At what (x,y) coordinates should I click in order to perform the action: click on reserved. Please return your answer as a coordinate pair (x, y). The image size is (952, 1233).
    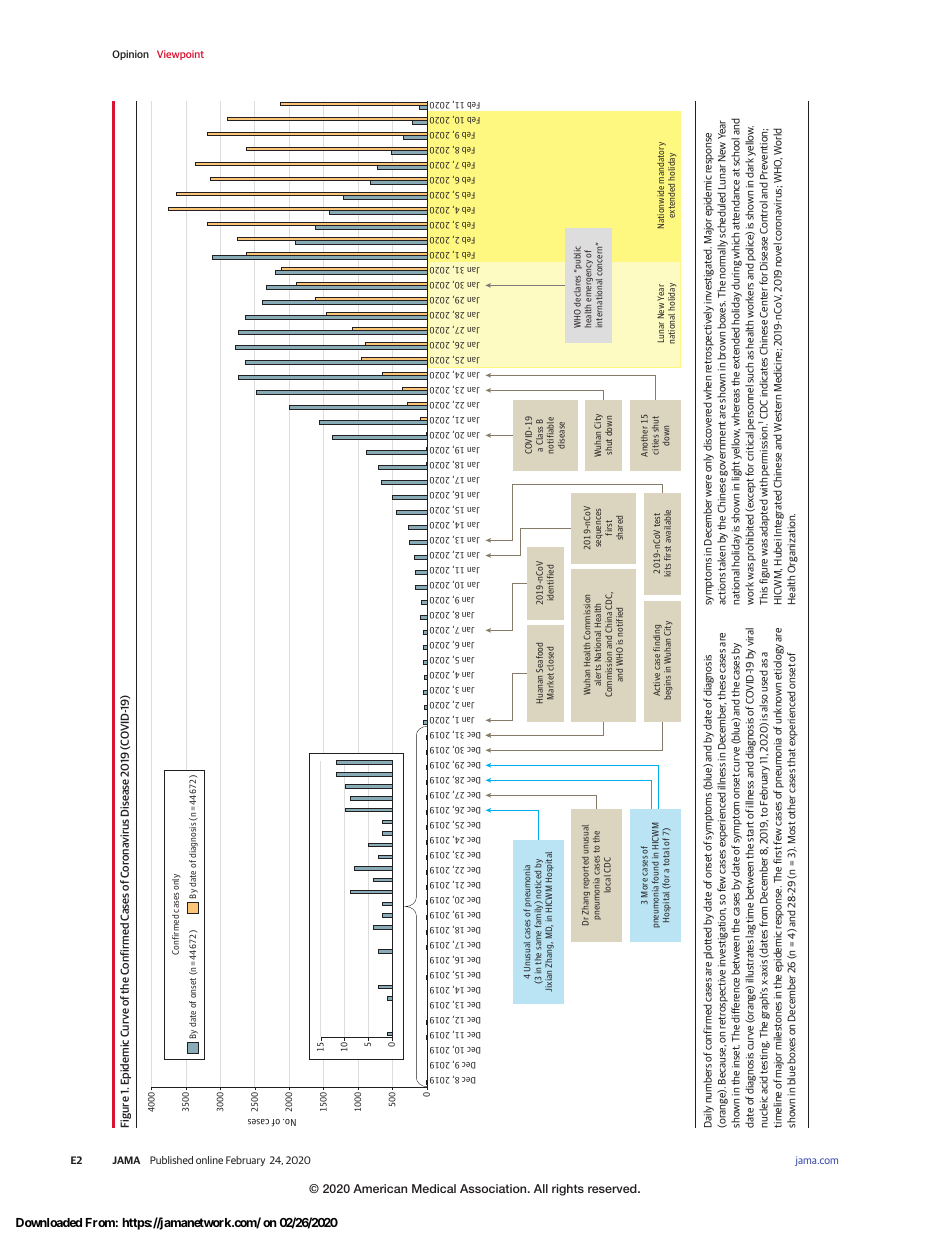
    Looking at the image, I should click on (613, 1188).
